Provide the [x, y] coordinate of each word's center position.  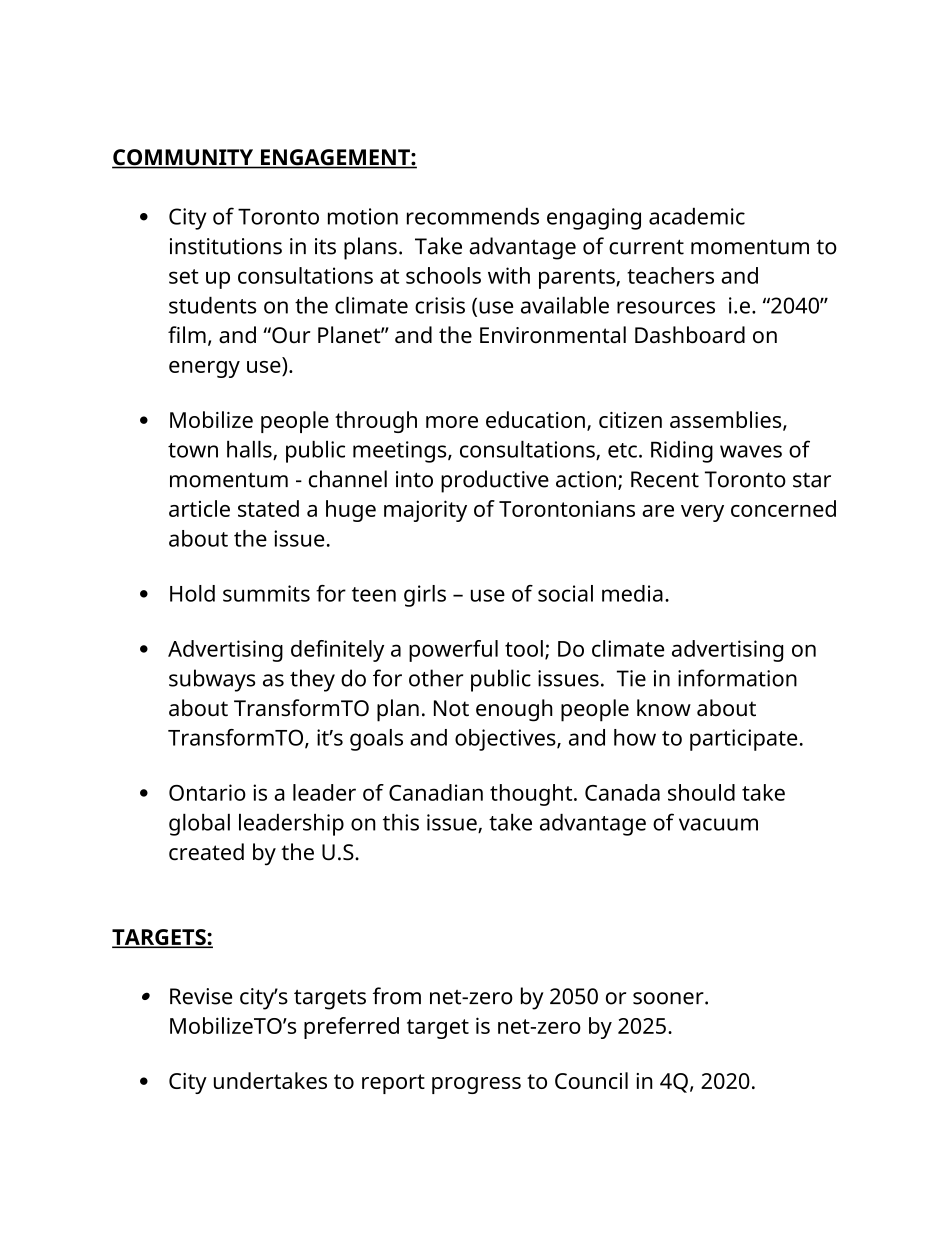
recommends [473, 216]
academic [697, 216]
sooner [669, 998]
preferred [351, 1028]
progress [476, 1085]
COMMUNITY [184, 158]
